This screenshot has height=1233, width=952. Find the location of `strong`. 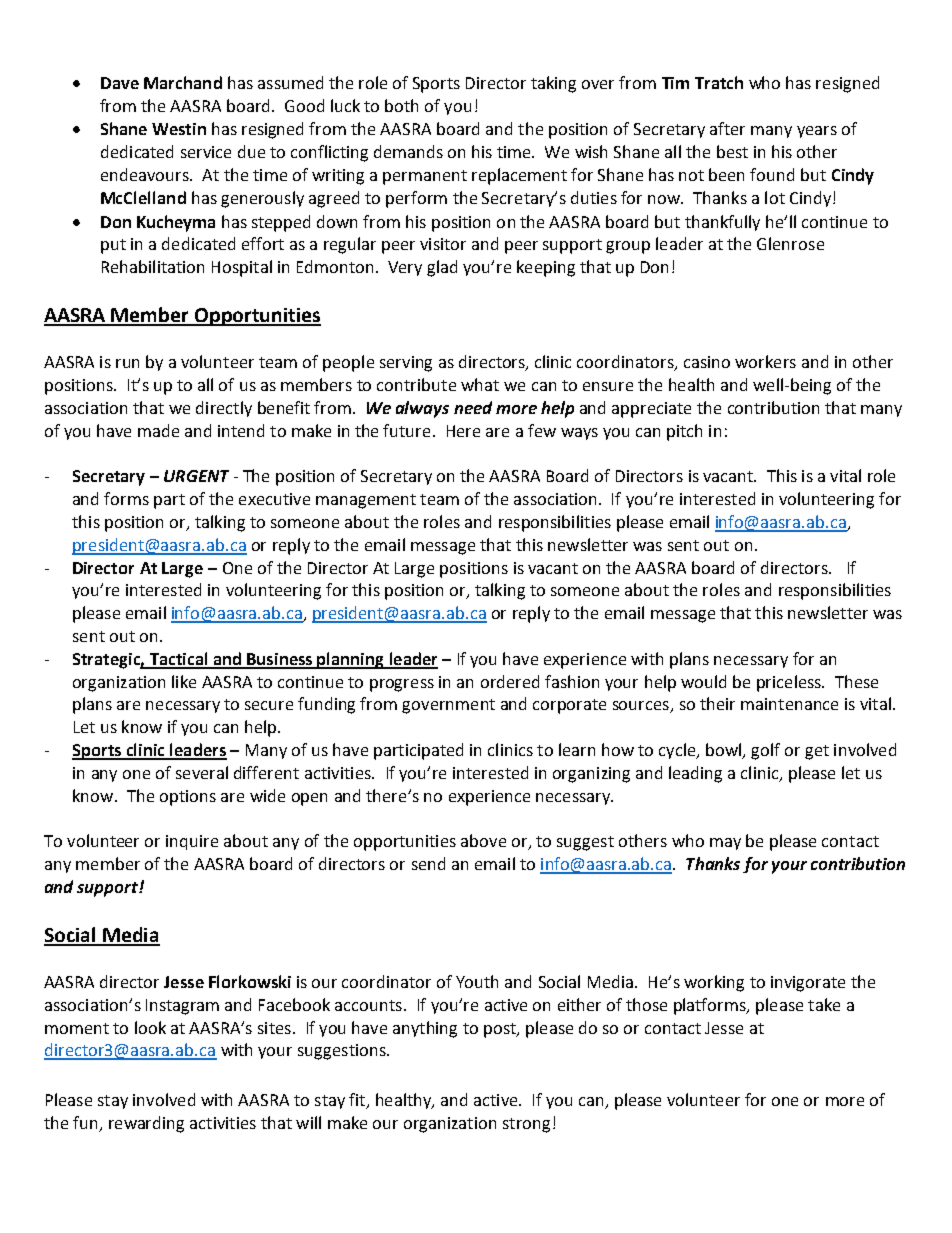

strong is located at coordinates (526, 1125).
